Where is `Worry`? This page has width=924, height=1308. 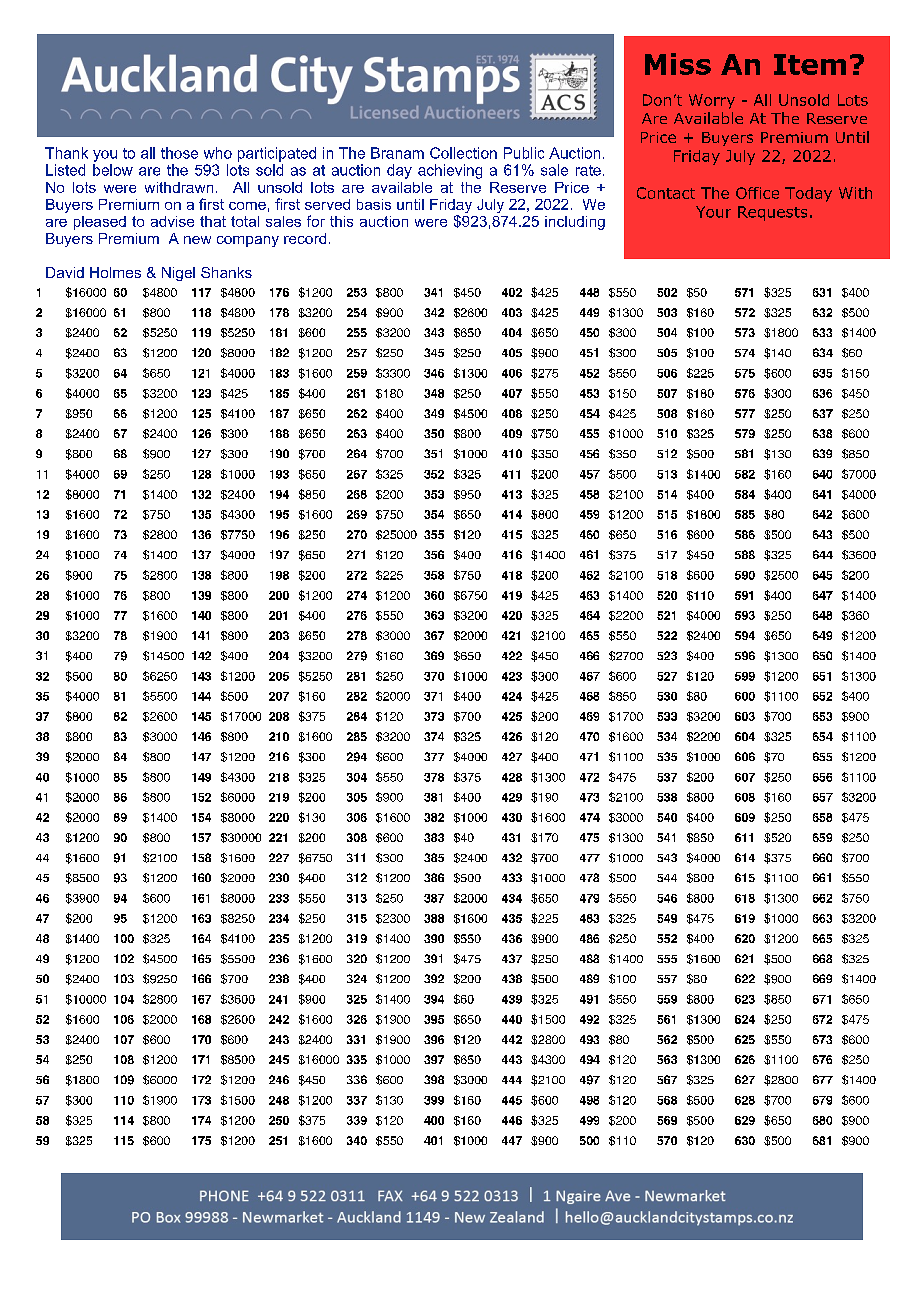
Worry is located at coordinates (712, 101).
